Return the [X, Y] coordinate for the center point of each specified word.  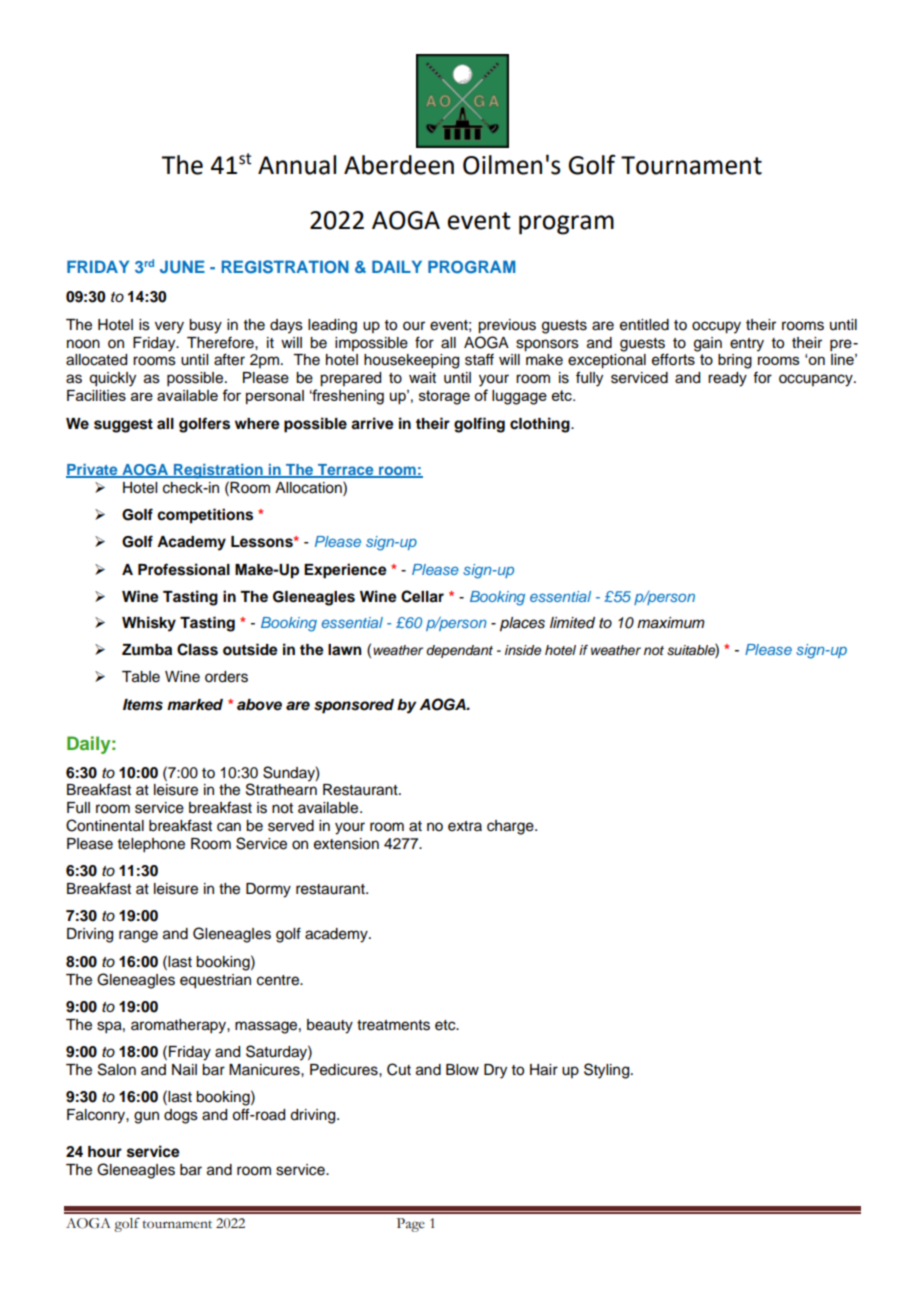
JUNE [182, 267]
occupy [716, 327]
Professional [184, 569]
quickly [112, 379]
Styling [608, 1071]
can [229, 827]
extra [465, 826]
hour [105, 1152]
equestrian [215, 981]
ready [727, 379]
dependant [459, 651]
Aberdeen [399, 165]
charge [511, 827]
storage [444, 397]
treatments [393, 1025]
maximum [671, 623]
